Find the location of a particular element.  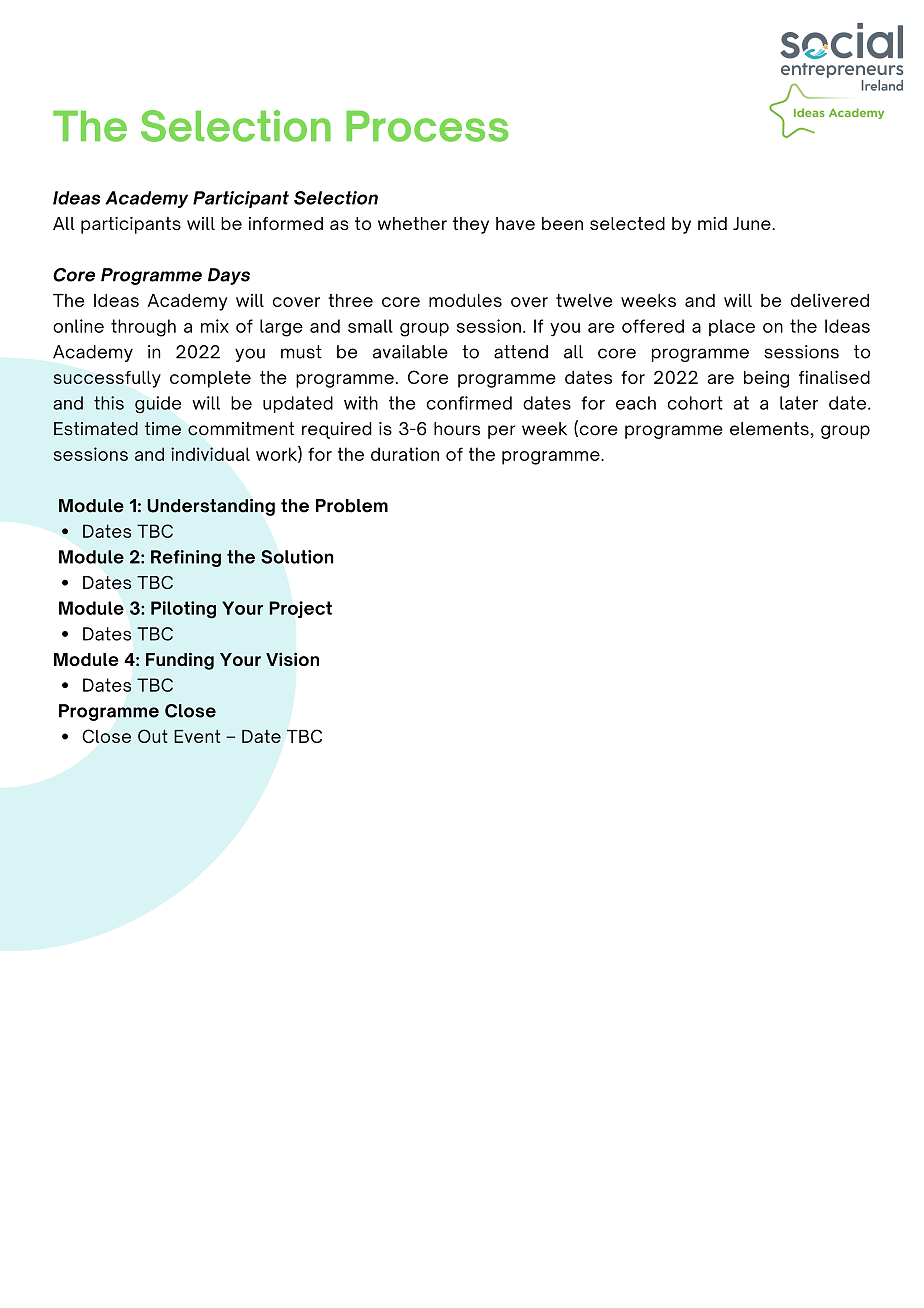

hours is located at coordinates (457, 429).
